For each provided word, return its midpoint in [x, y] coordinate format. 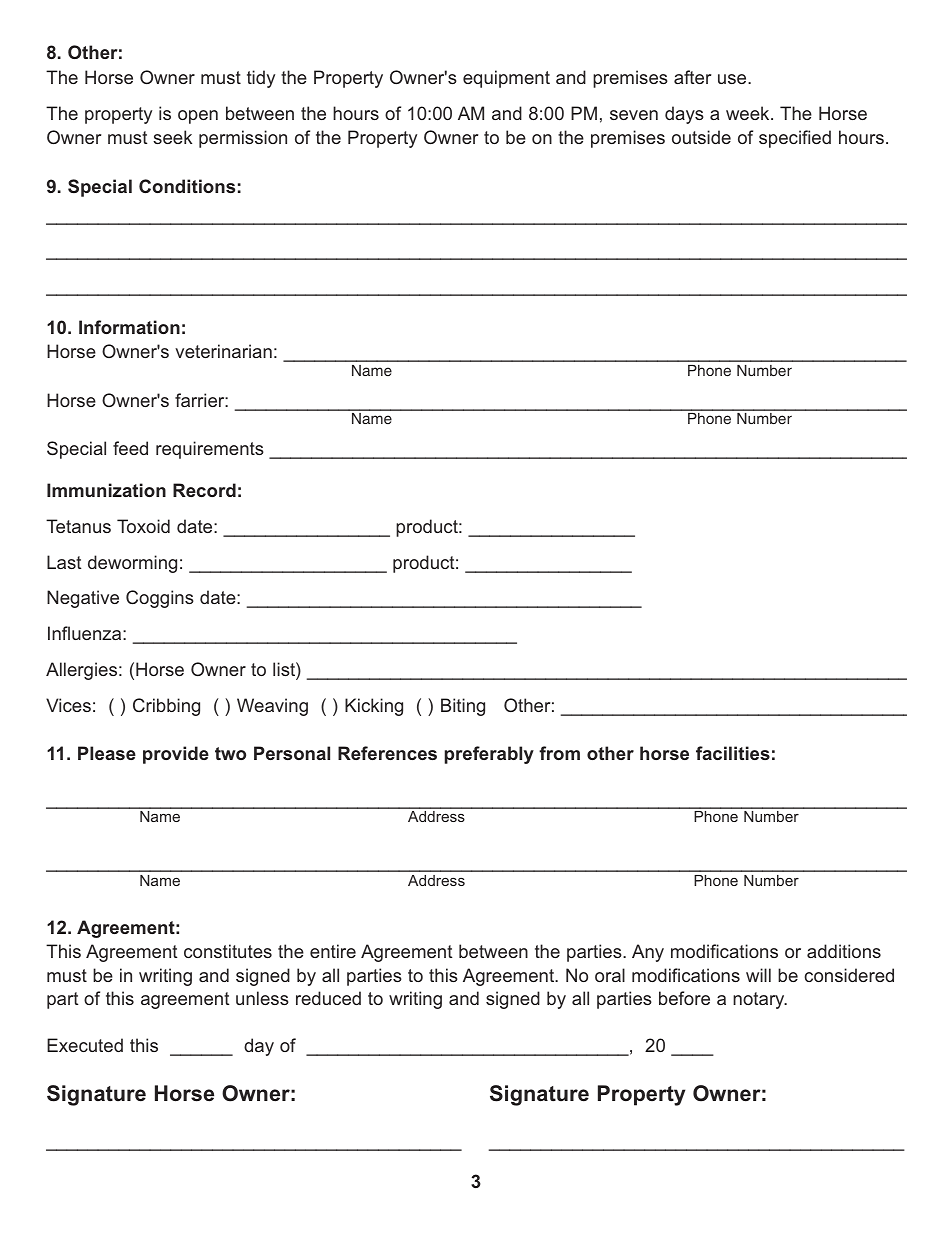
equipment [506, 79]
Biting [463, 707]
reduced [328, 998]
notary [760, 1000]
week [749, 113]
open [198, 117]
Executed [85, 1045]
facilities [733, 753]
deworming [132, 564]
